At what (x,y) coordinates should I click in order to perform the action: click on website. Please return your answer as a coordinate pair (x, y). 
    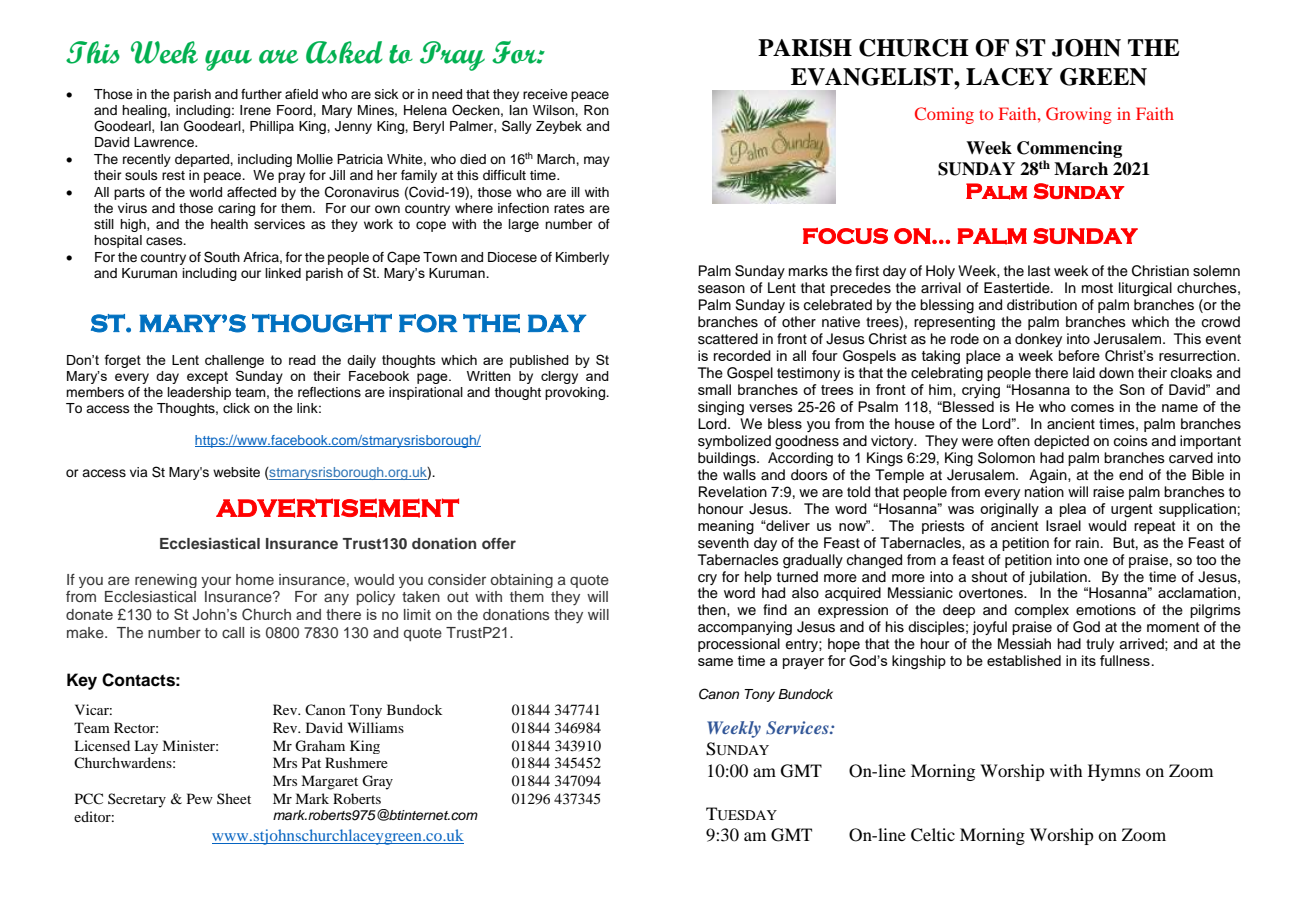
    Looking at the image, I should click on (236, 472).
